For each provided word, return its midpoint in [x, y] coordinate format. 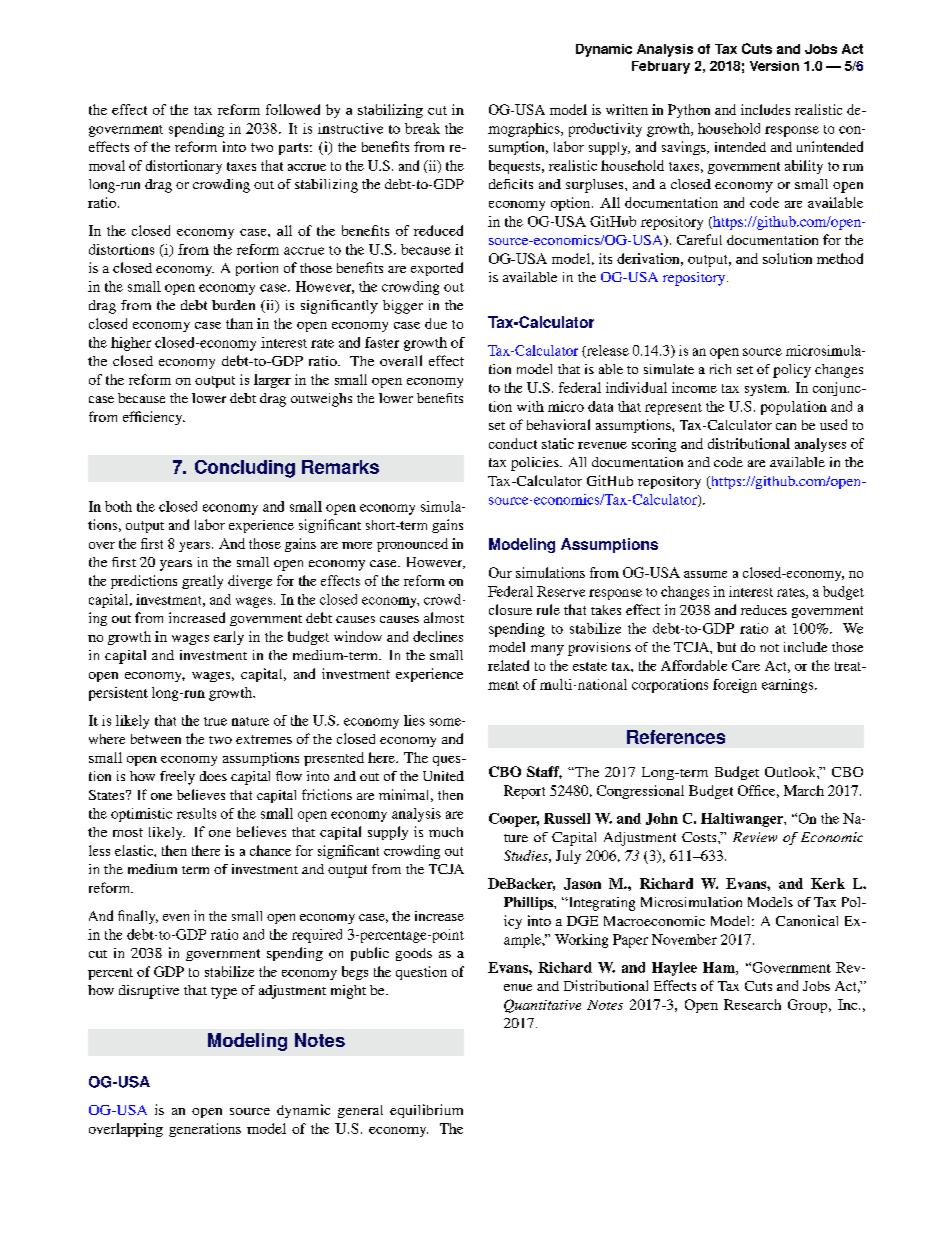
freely [177, 778]
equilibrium [426, 1111]
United [443, 776]
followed [293, 109]
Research [752, 1004]
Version [774, 66]
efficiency [154, 418]
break [422, 128]
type [224, 993]
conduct [513, 443]
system [767, 390]
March [804, 790]
